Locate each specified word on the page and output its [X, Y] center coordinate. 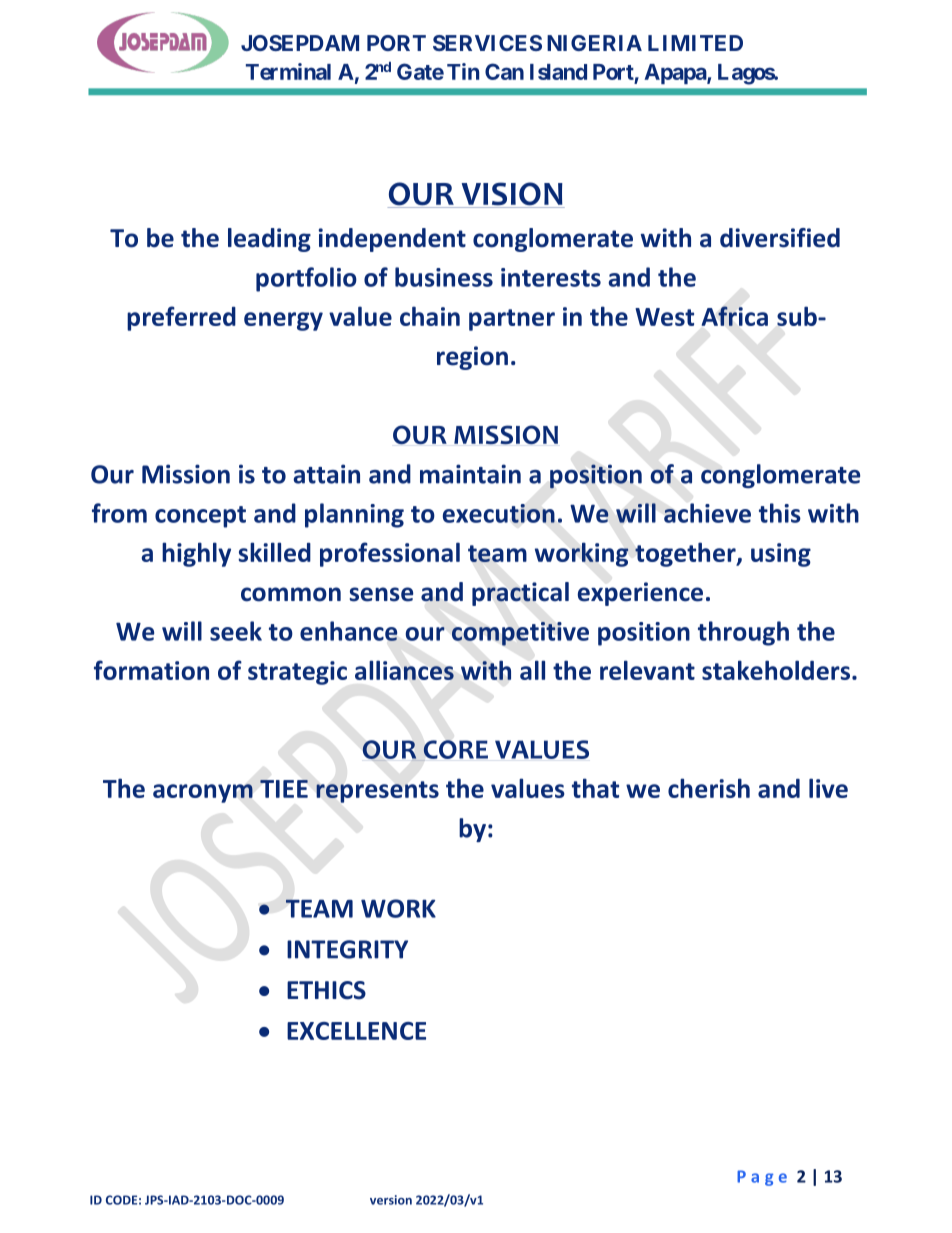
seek [236, 631]
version [391, 1200]
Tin [463, 71]
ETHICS [326, 990]
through [743, 633]
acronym [203, 793]
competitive [520, 634]
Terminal [288, 71]
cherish [709, 788]
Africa [735, 316]
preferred [181, 318]
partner [512, 320]
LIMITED [695, 43]
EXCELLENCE [356, 1031]
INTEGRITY [347, 949]
